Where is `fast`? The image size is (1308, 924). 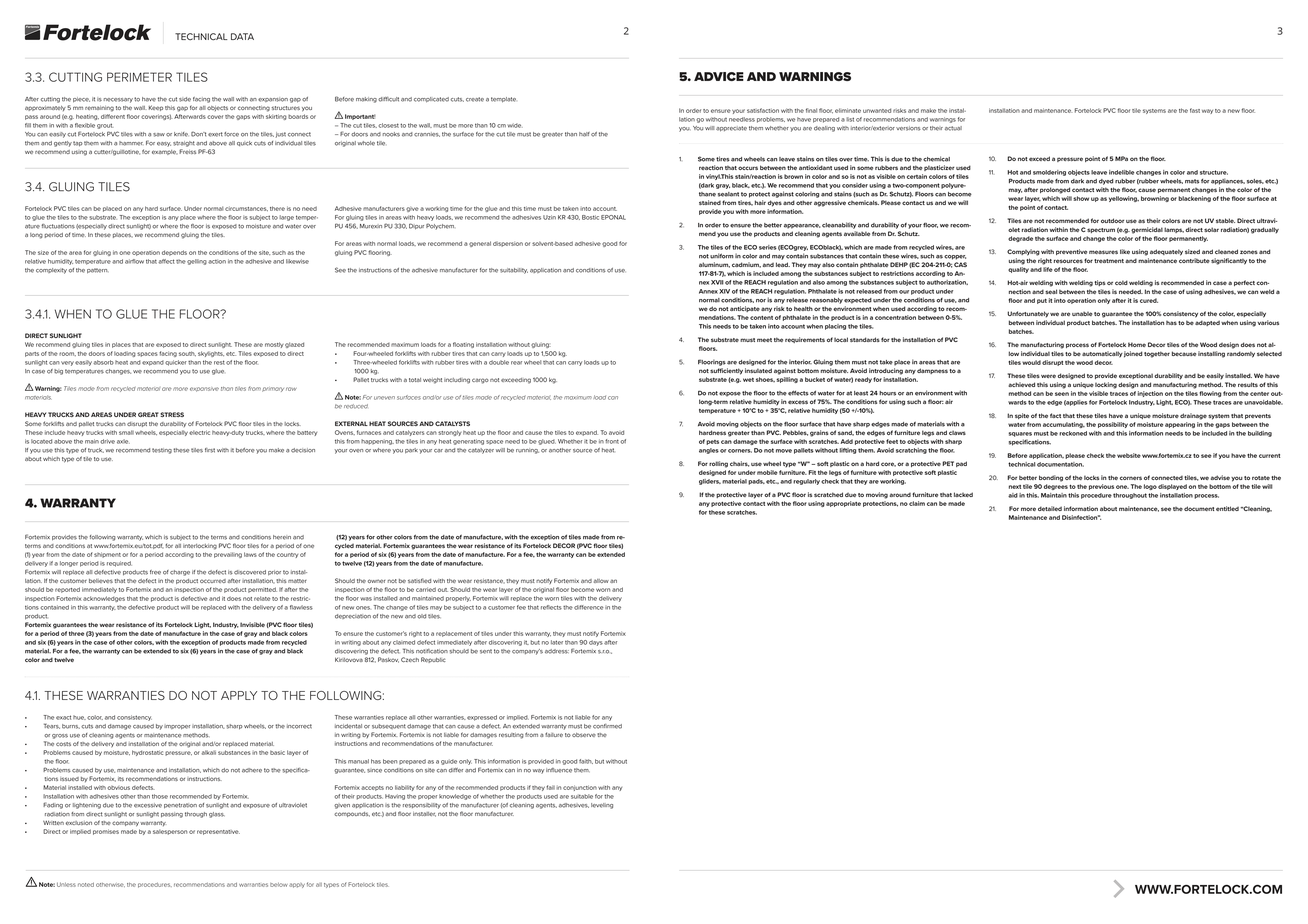
fast is located at coordinates (1195, 110).
